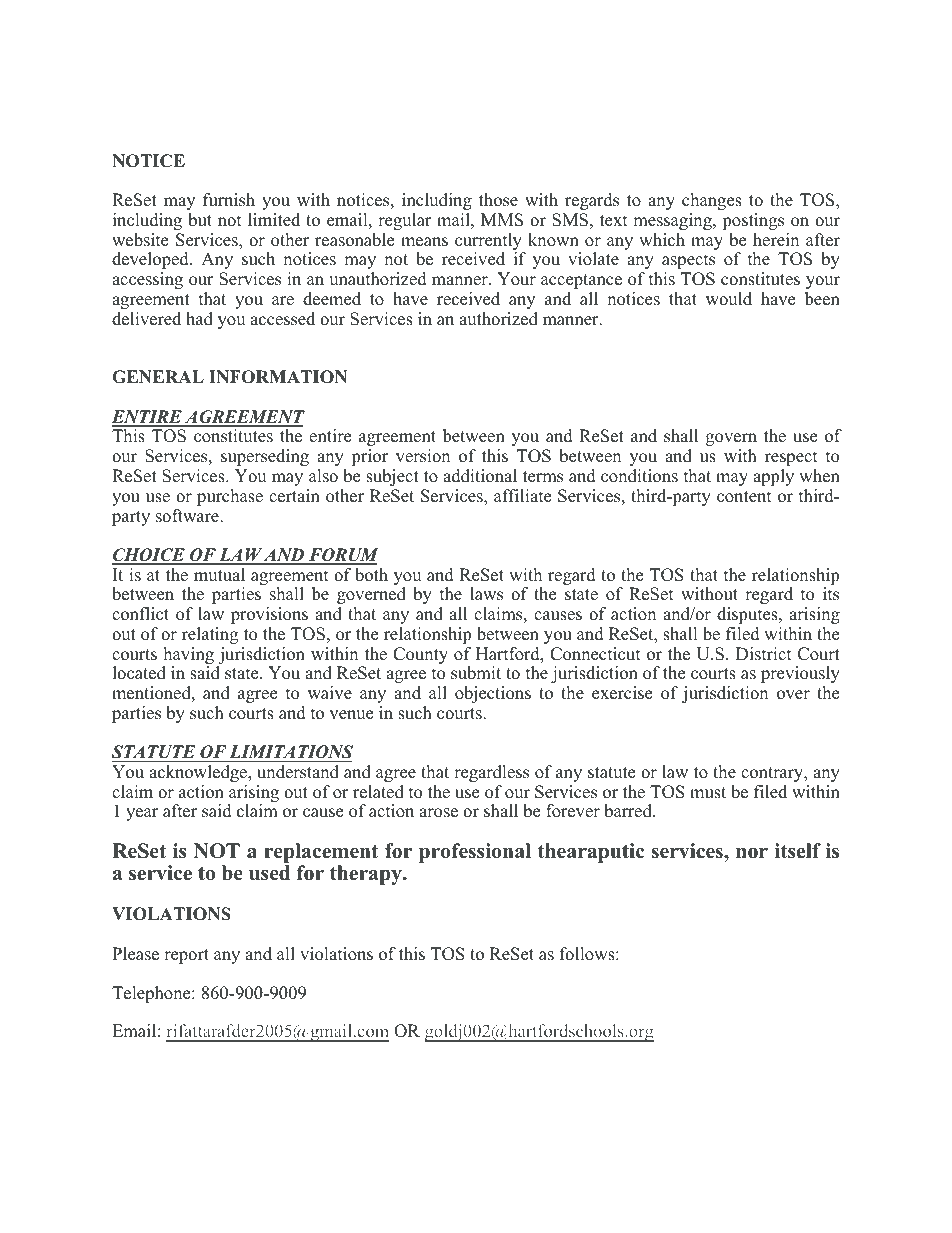  Describe the element at coordinates (493, 694) in the screenshot. I see `objections` at that location.
